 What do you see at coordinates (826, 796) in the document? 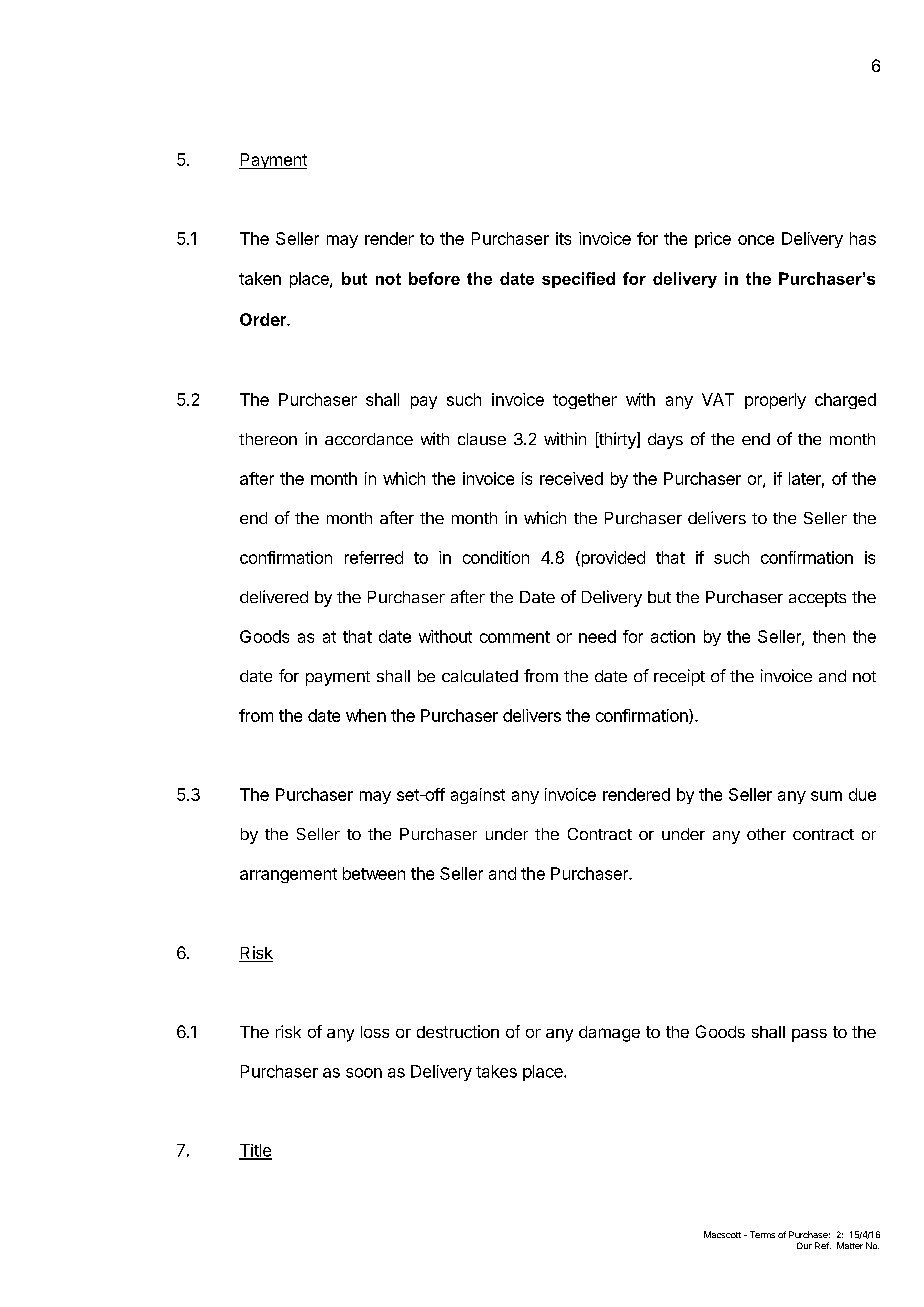
I see `sum` at bounding box center [826, 796].
